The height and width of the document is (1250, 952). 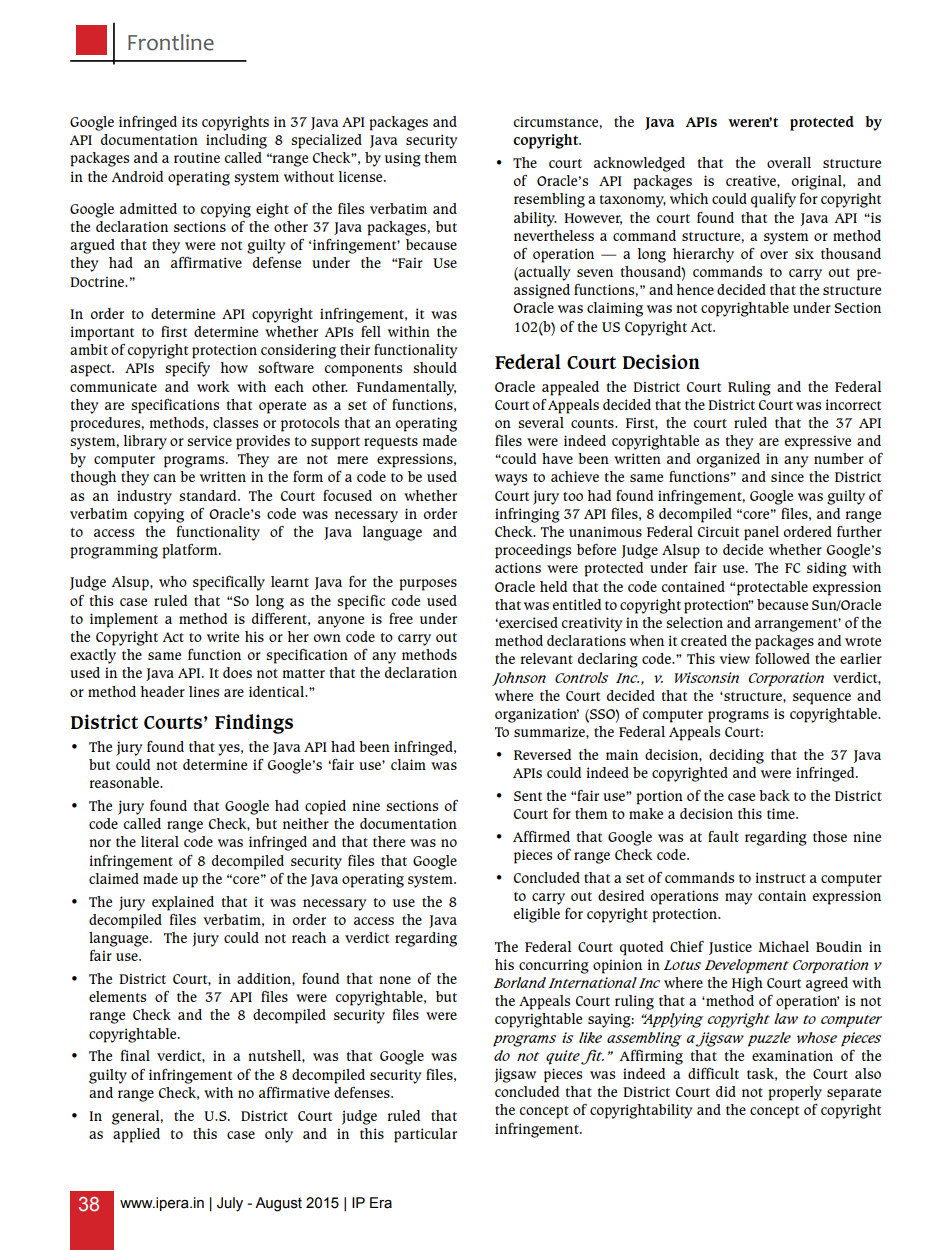 I want to click on incorrect, so click(x=853, y=404).
